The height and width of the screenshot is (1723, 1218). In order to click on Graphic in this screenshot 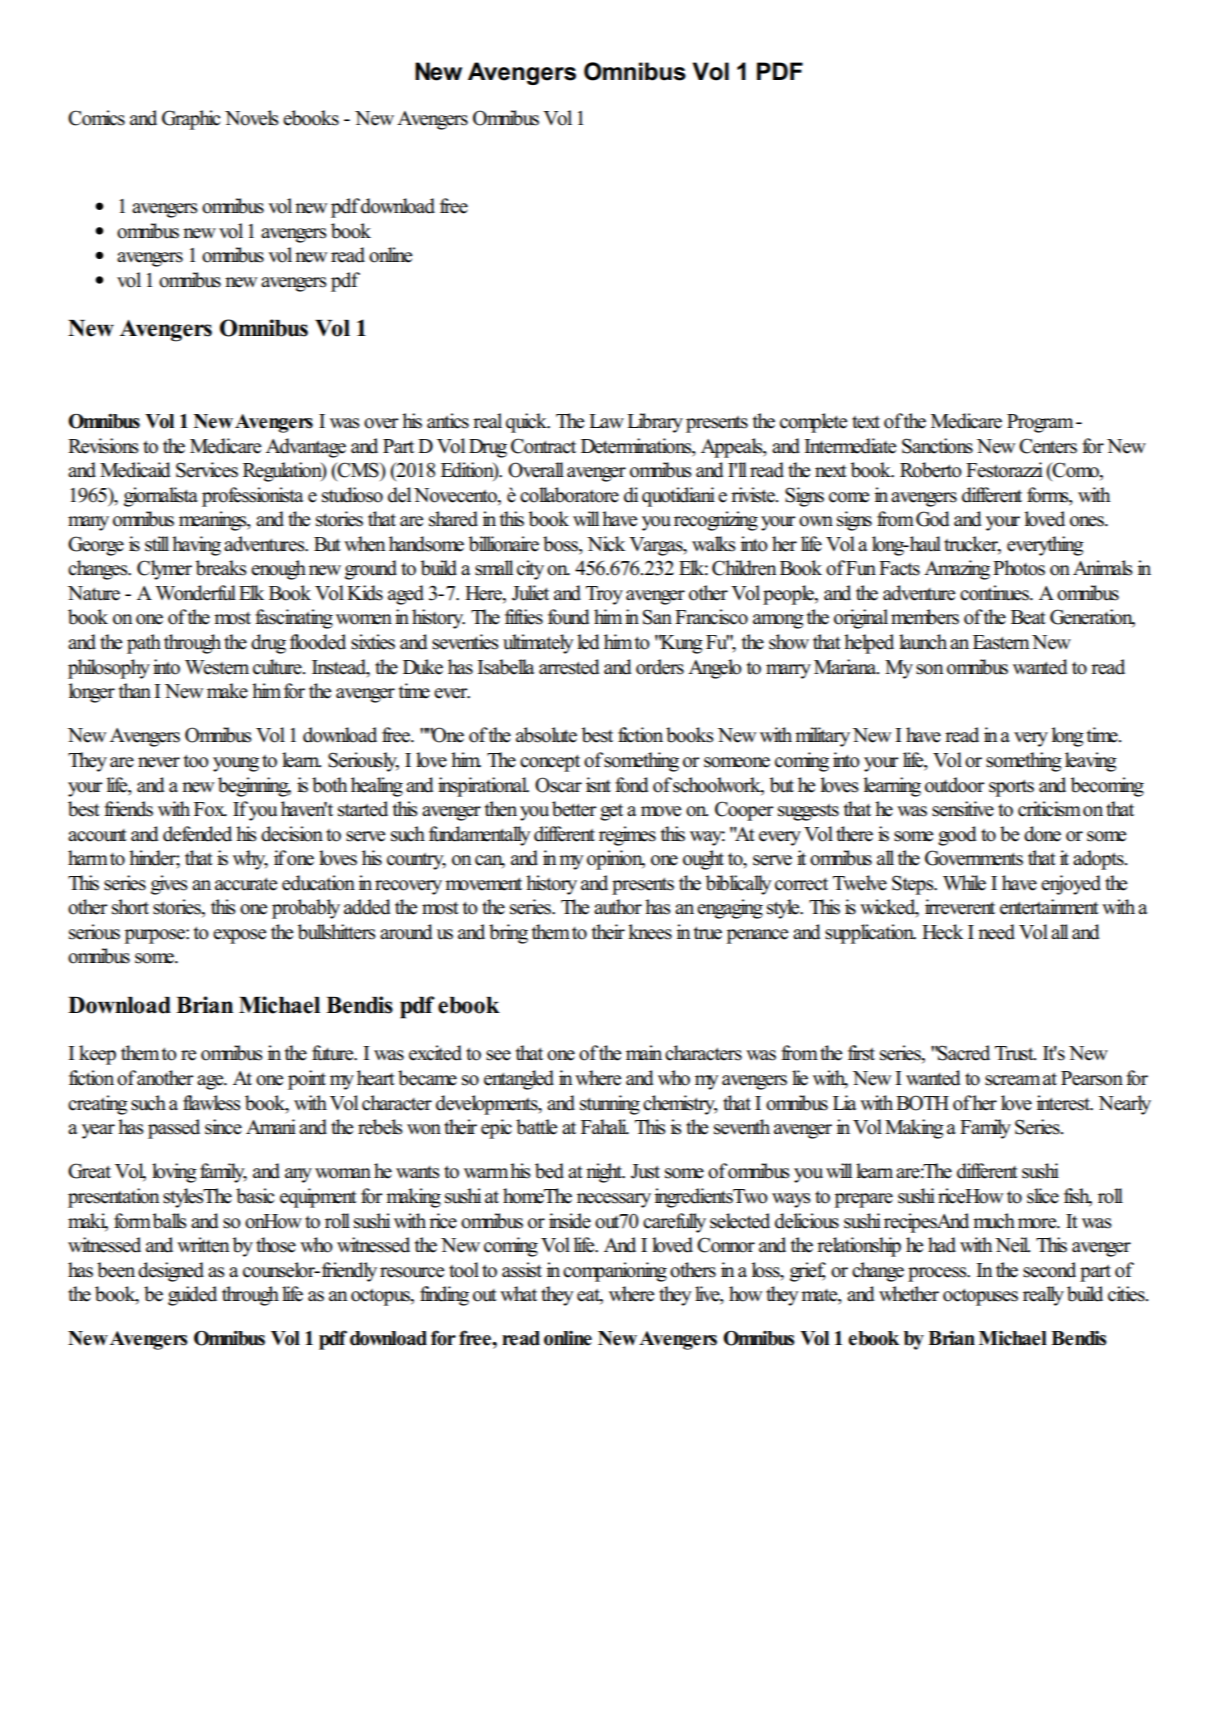, I will do `click(191, 120)`.
